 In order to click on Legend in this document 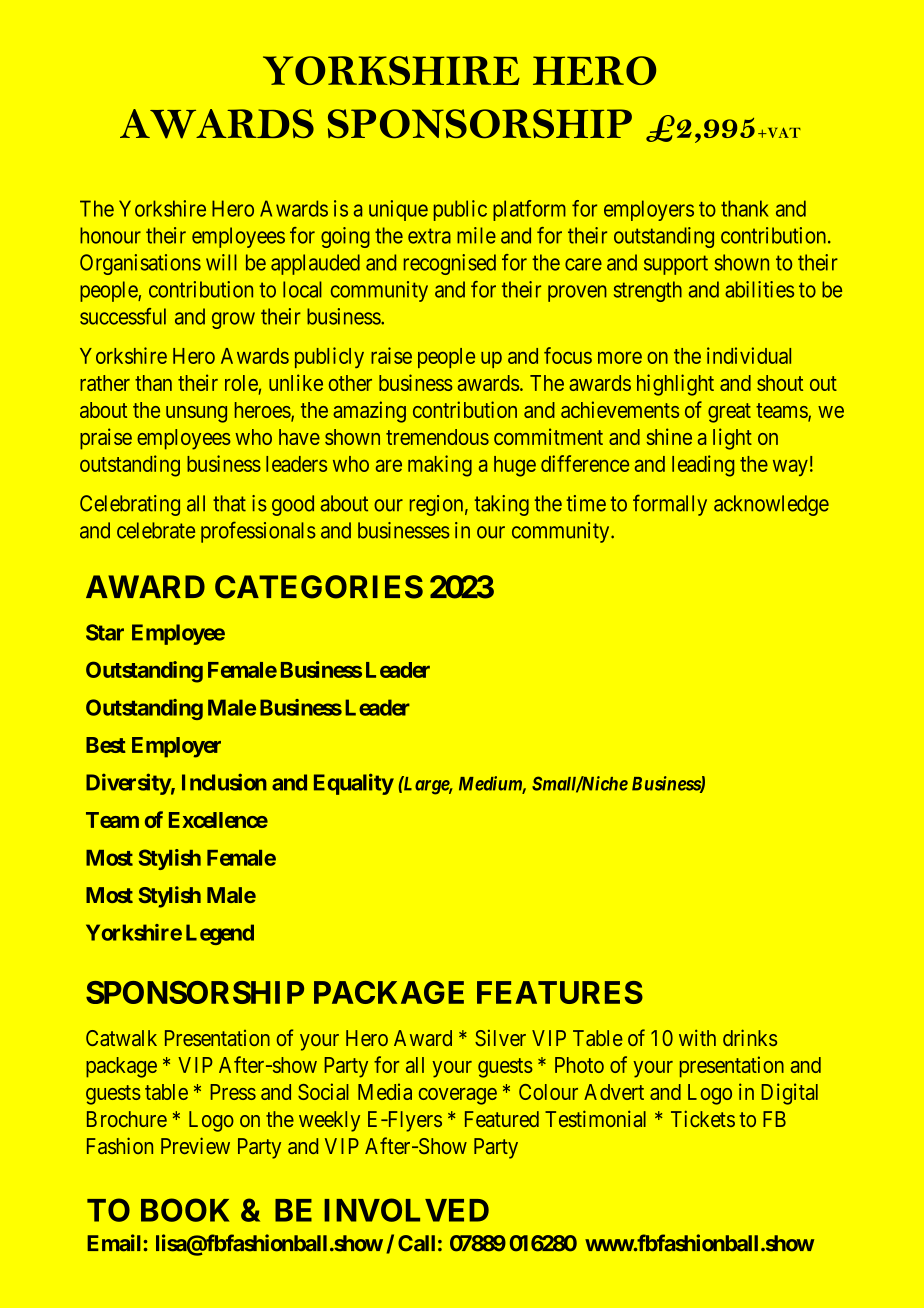, I will do `click(220, 934)`.
